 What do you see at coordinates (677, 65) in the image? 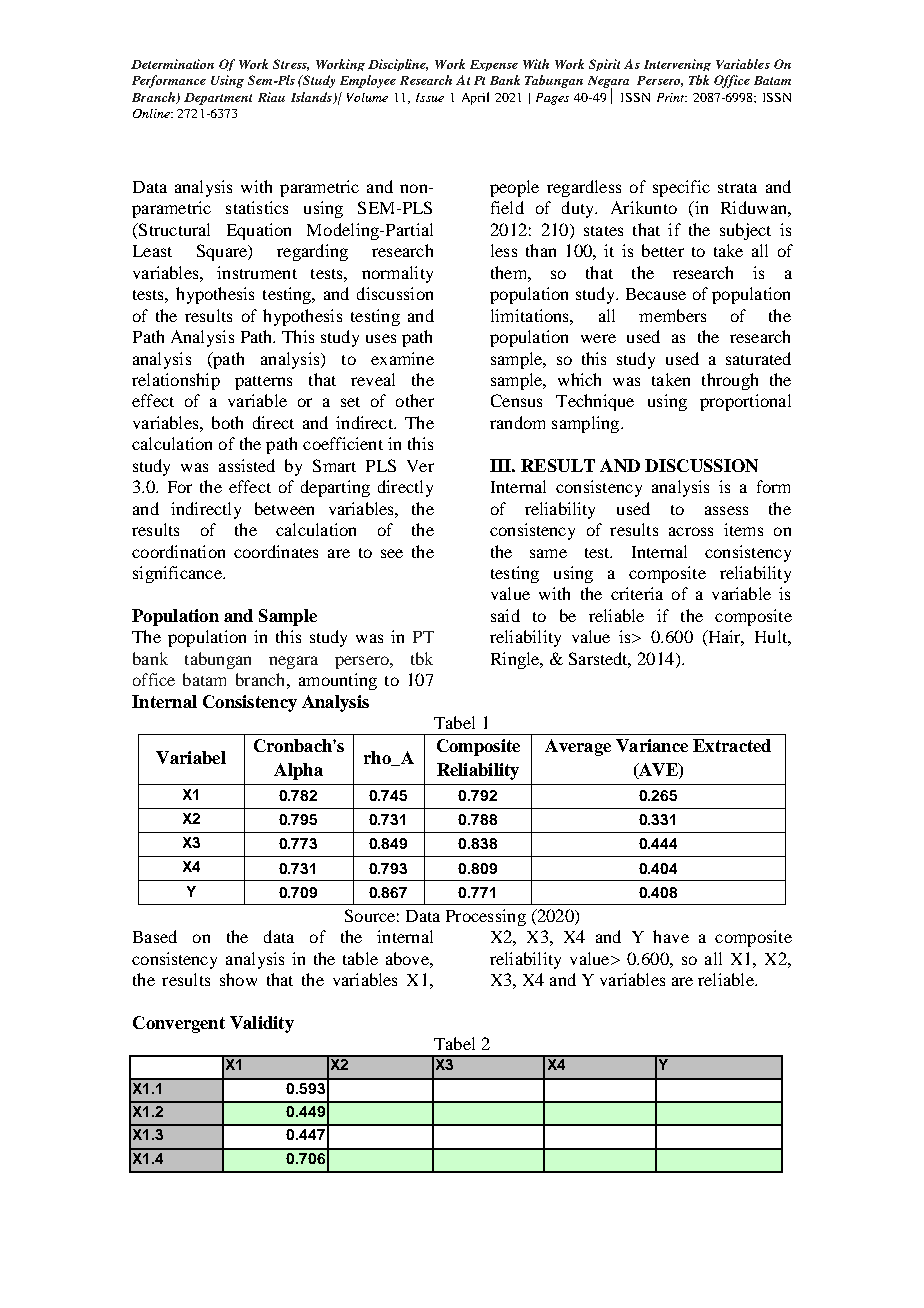
I see `Intervening` at bounding box center [677, 65].
